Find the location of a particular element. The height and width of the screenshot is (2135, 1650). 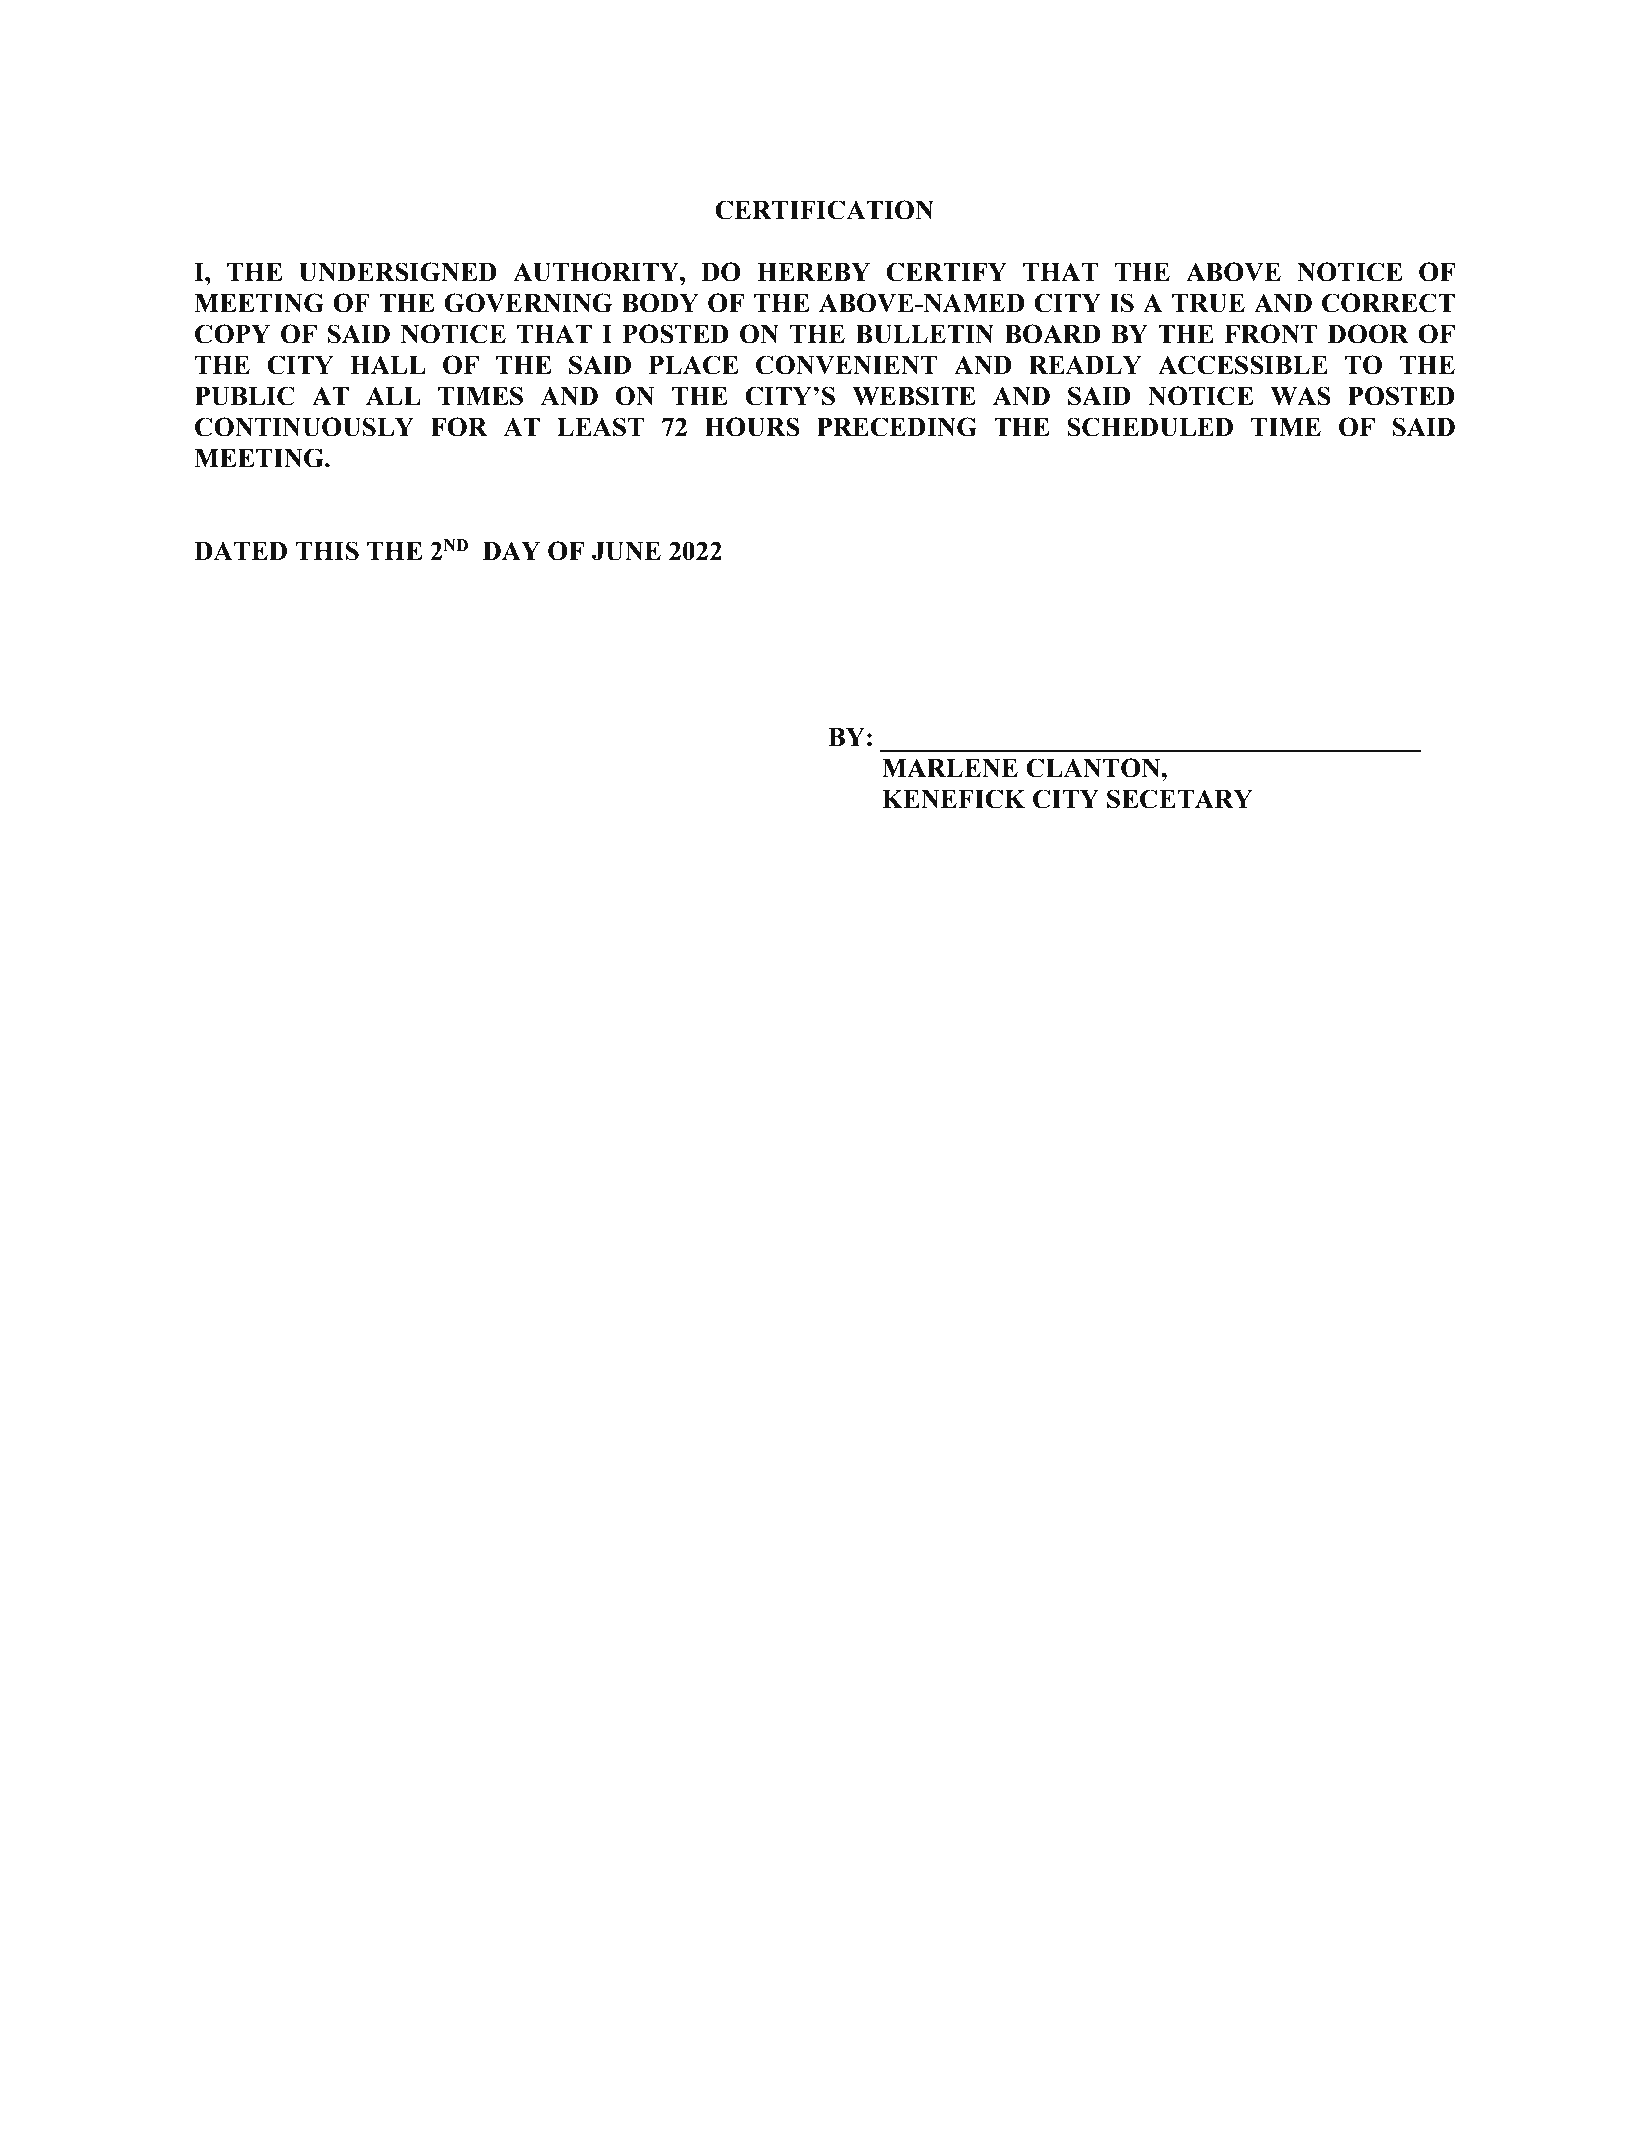

THIS is located at coordinates (327, 551).
